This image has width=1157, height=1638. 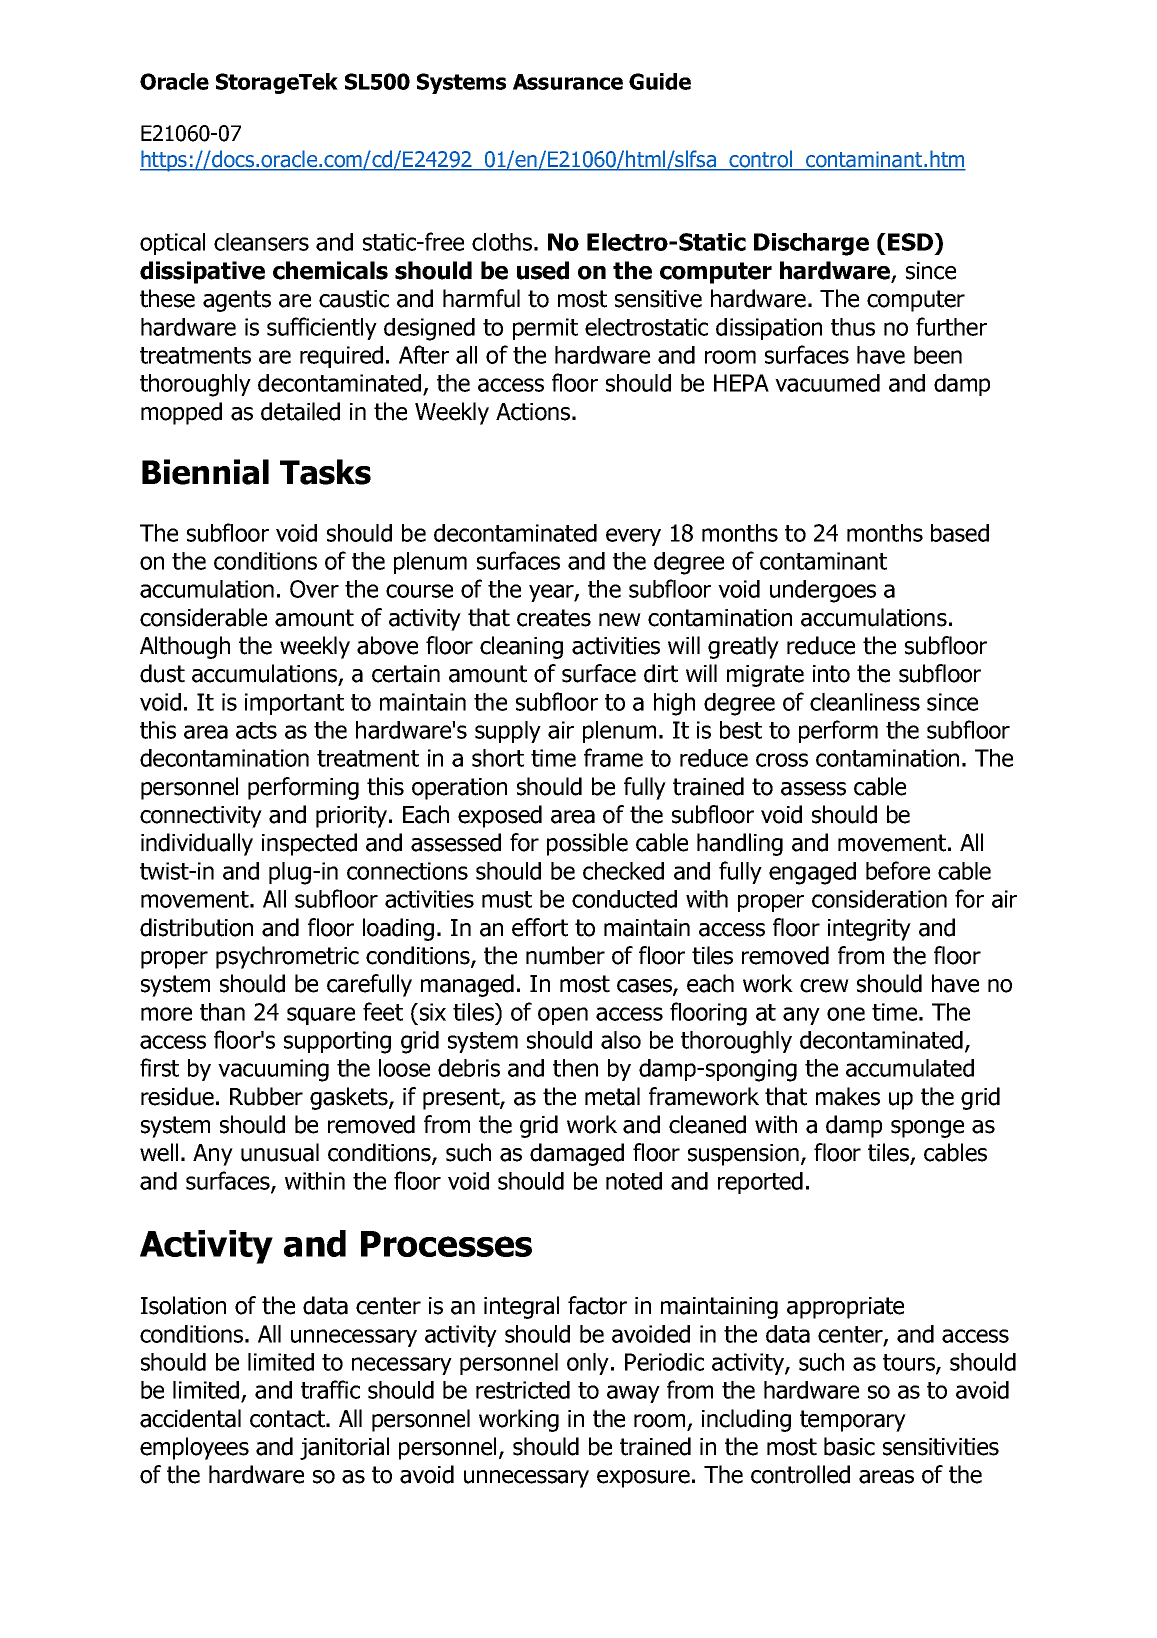 I want to click on basic, so click(x=849, y=1446).
